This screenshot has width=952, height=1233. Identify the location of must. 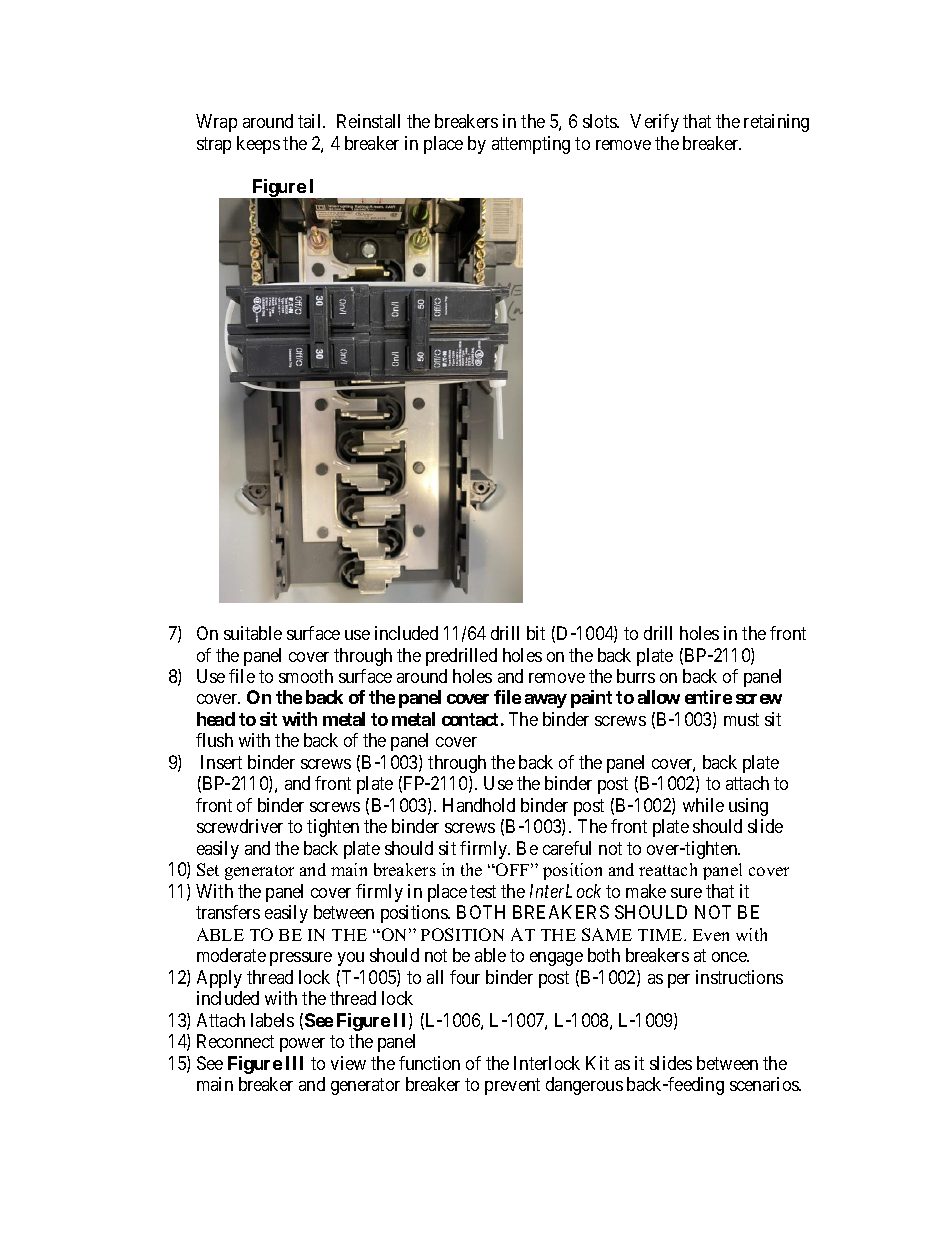
(741, 719).
